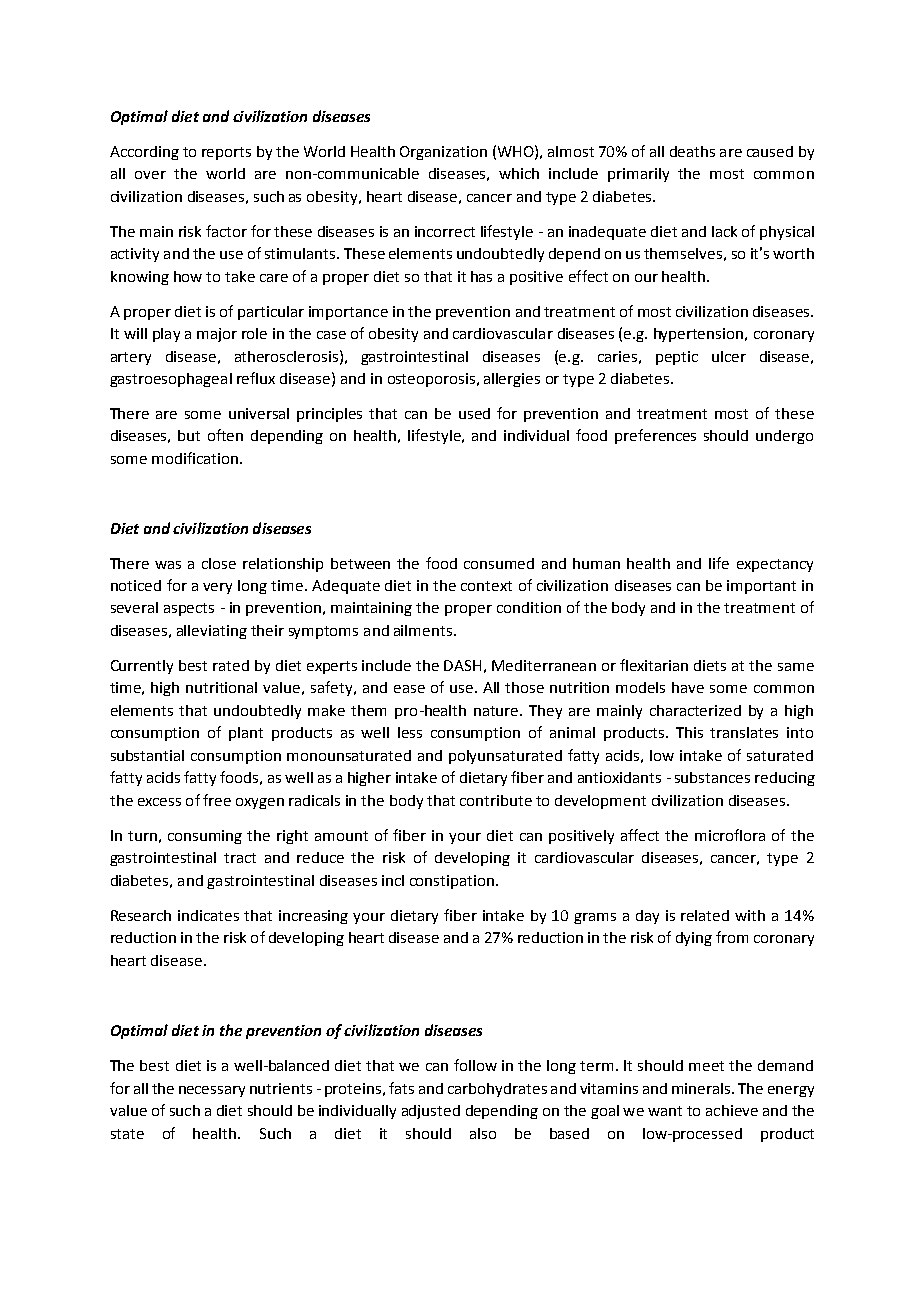 The image size is (924, 1307). Describe the element at coordinates (212, 632) in the screenshot. I see `alleviating` at that location.
